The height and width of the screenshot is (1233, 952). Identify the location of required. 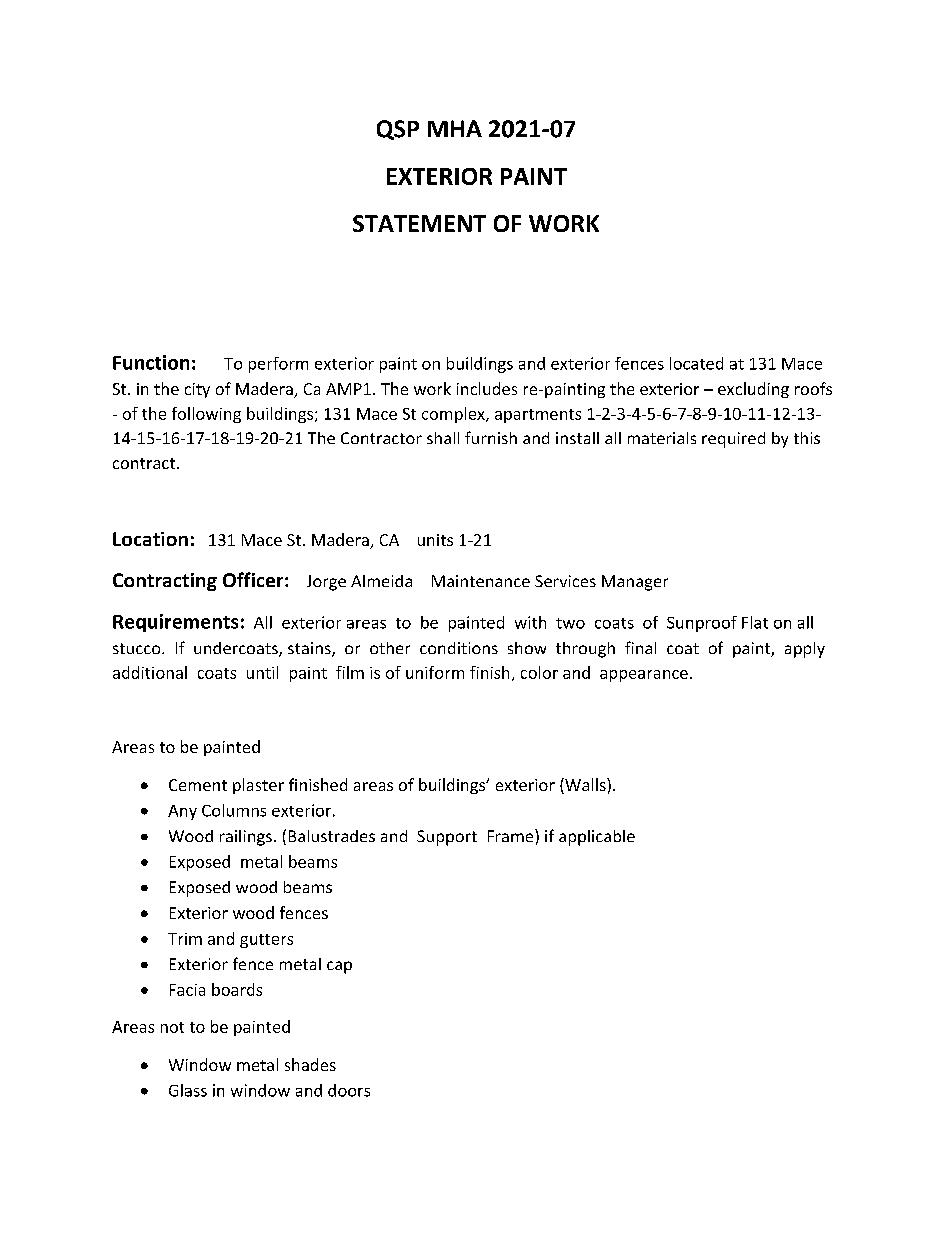
(733, 440).
